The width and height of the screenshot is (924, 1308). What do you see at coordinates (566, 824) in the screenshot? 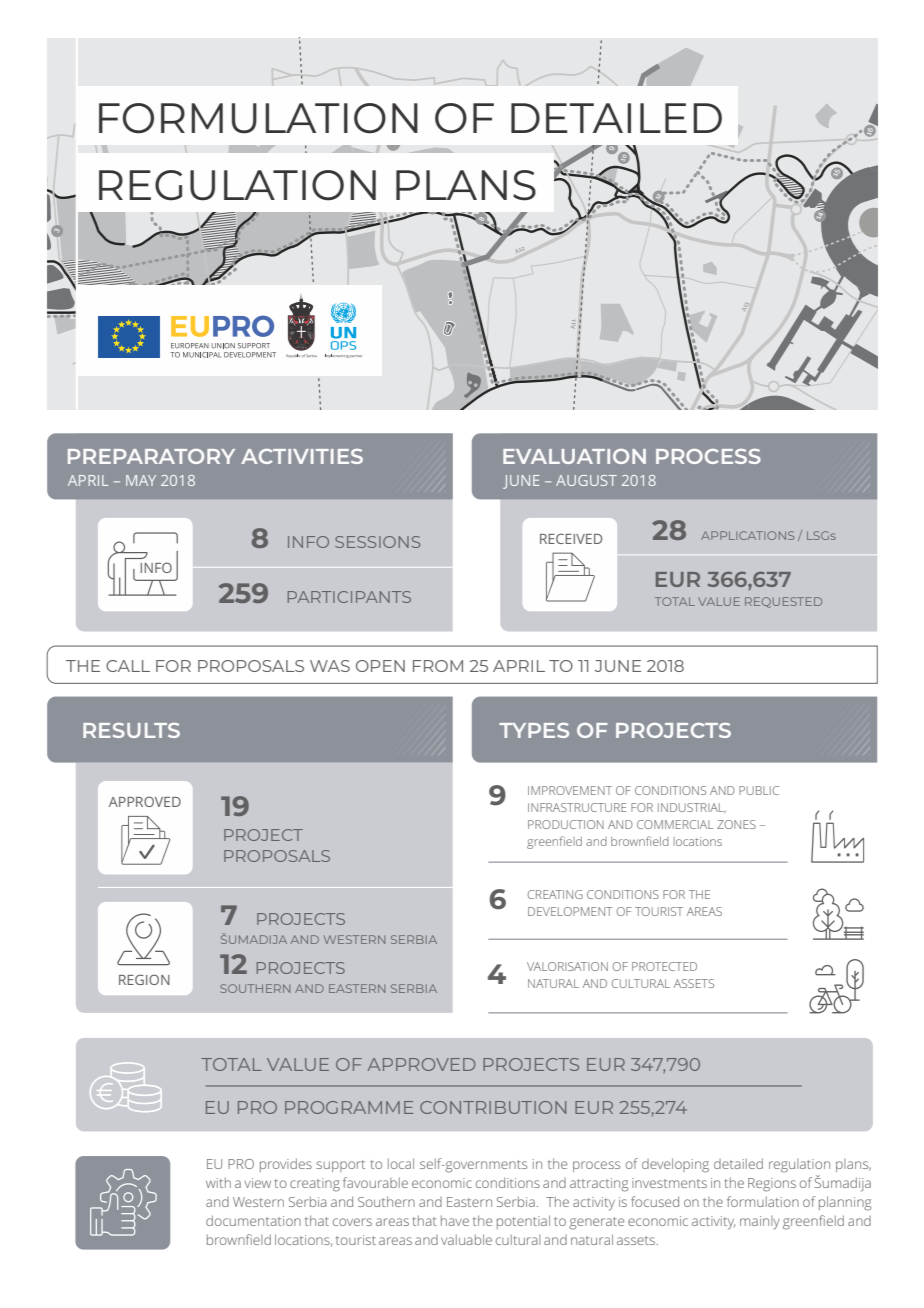
I see `PRODUCTION` at bounding box center [566, 824].
